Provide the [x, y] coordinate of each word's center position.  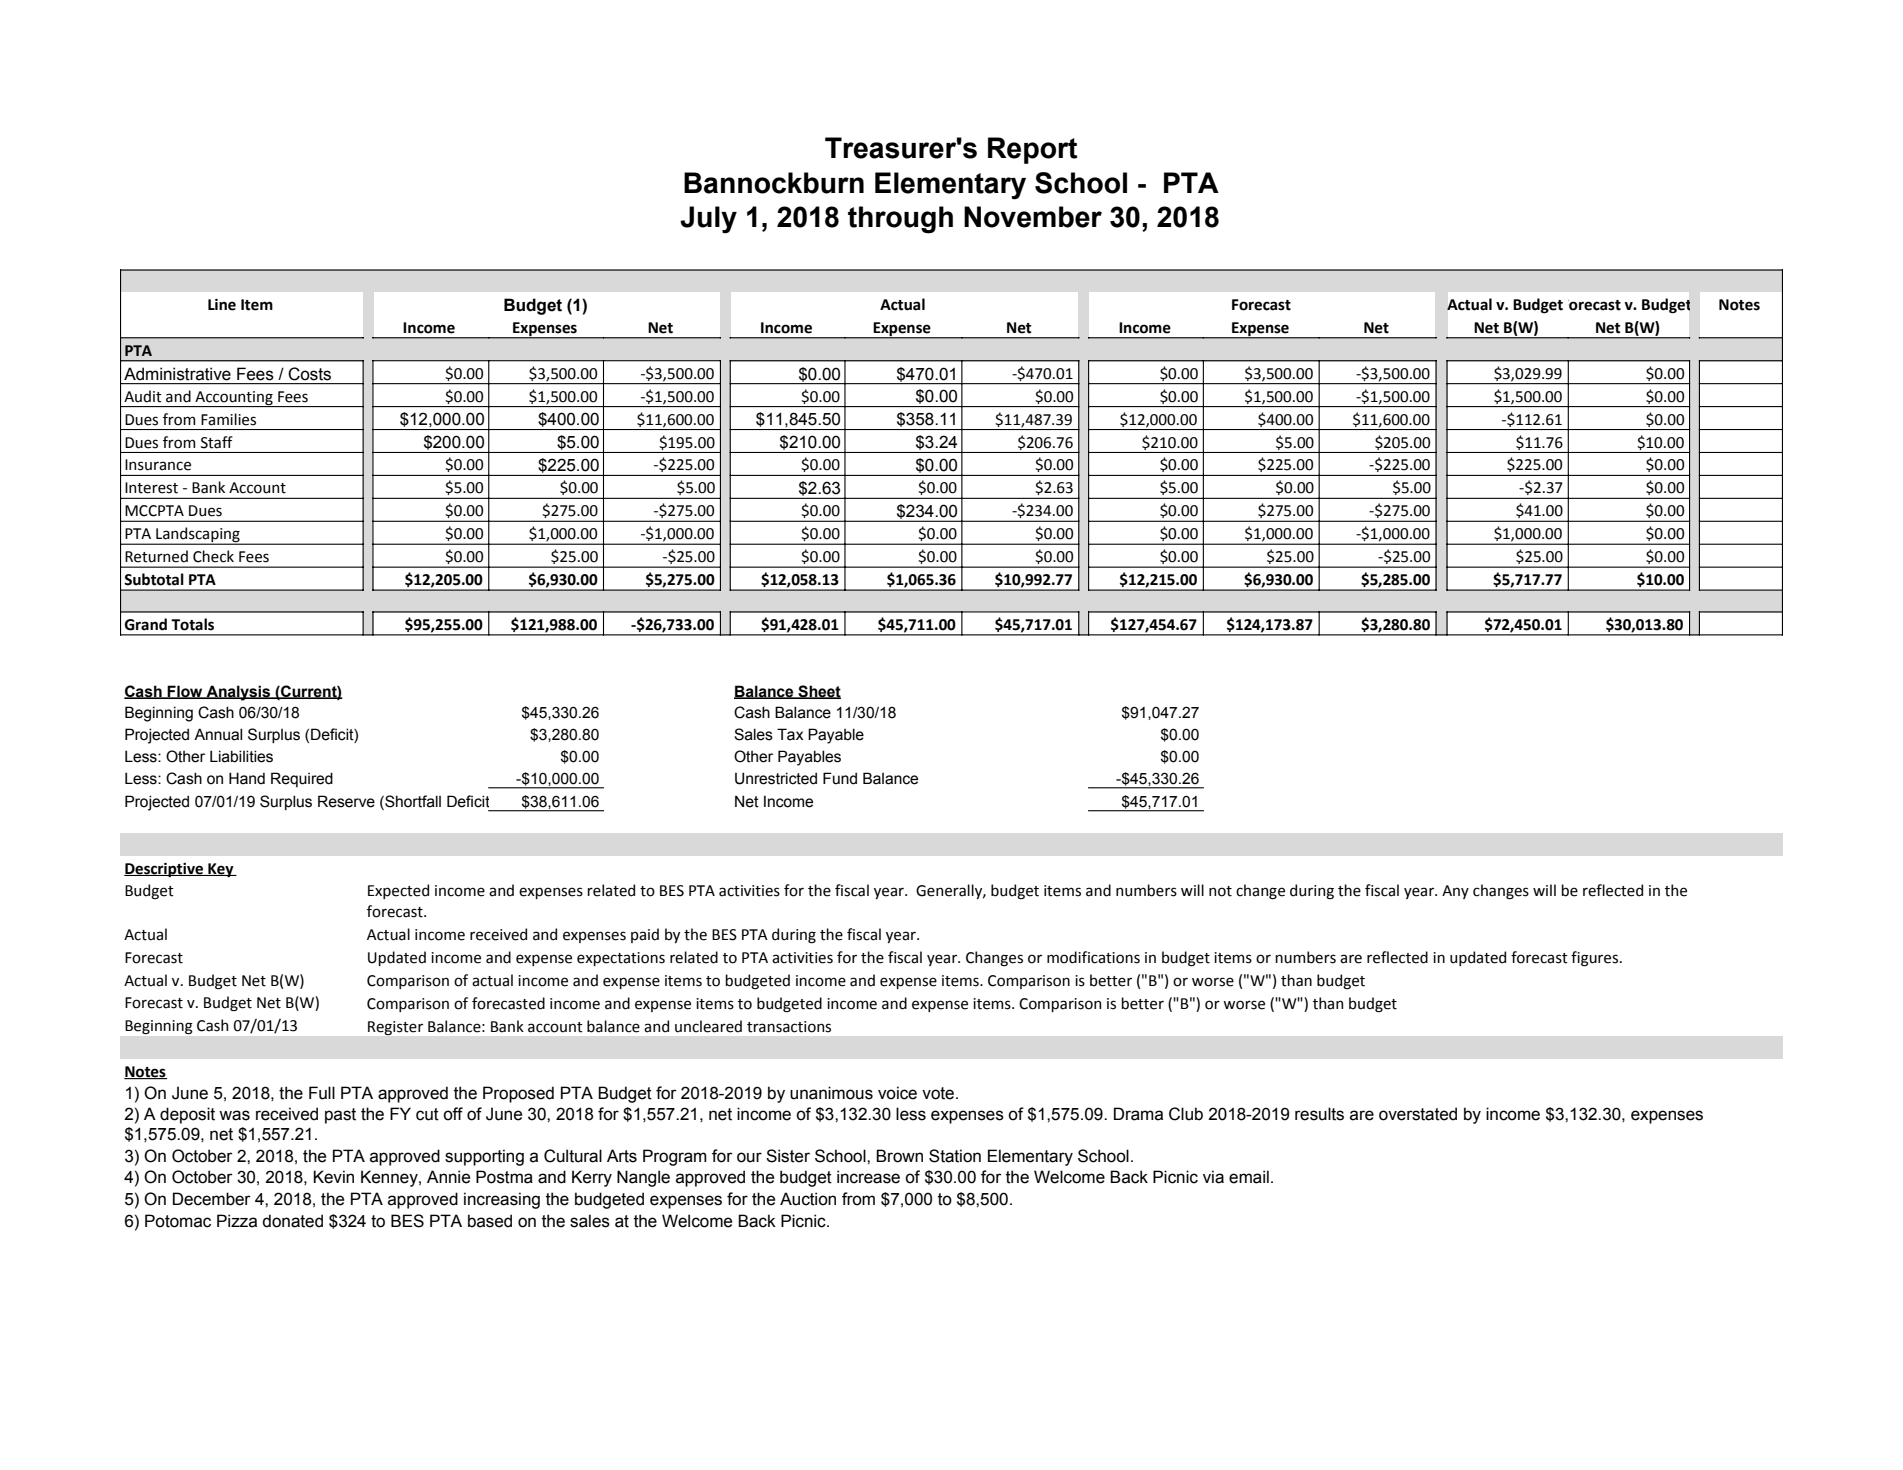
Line [222, 305]
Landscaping [198, 536]
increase [868, 1177]
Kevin [333, 1177]
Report [1032, 150]
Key [221, 870]
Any [1455, 892]
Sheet [818, 692]
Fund [840, 778]
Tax [790, 734]
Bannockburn [774, 183]
